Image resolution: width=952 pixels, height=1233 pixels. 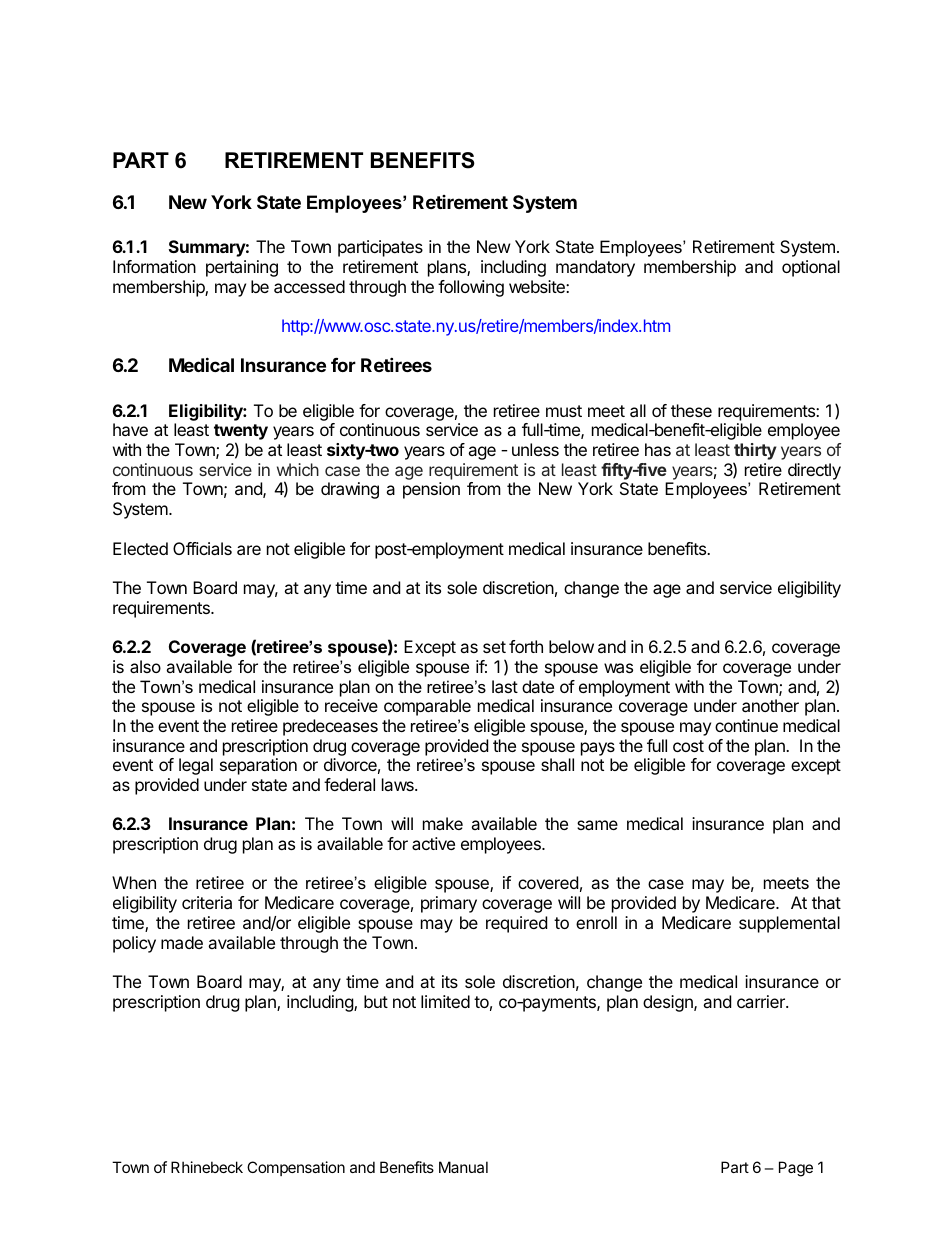 What do you see at coordinates (296, 1168) in the screenshot?
I see `Compensation` at bounding box center [296, 1168].
